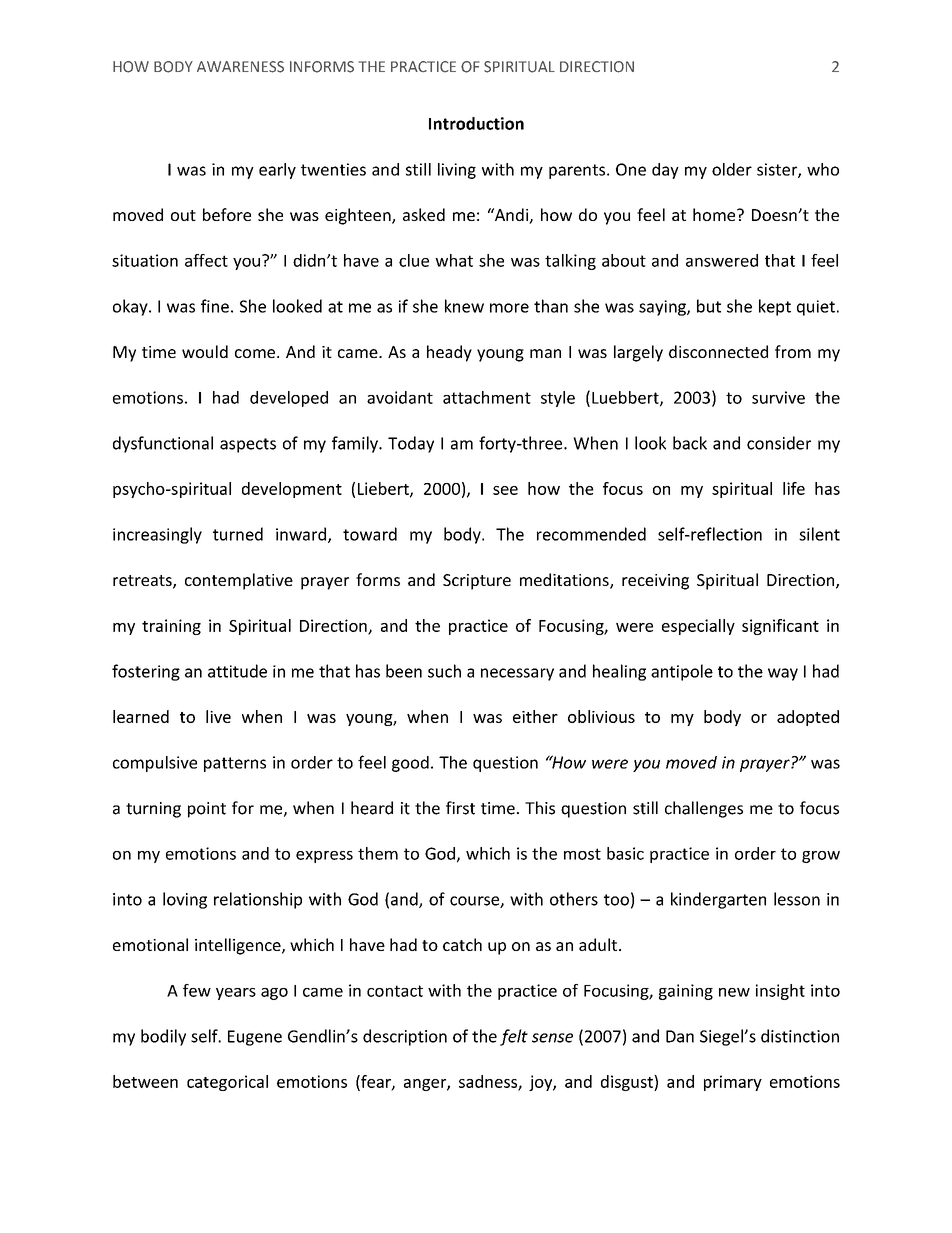  I want to click on categorical, so click(227, 1083).
